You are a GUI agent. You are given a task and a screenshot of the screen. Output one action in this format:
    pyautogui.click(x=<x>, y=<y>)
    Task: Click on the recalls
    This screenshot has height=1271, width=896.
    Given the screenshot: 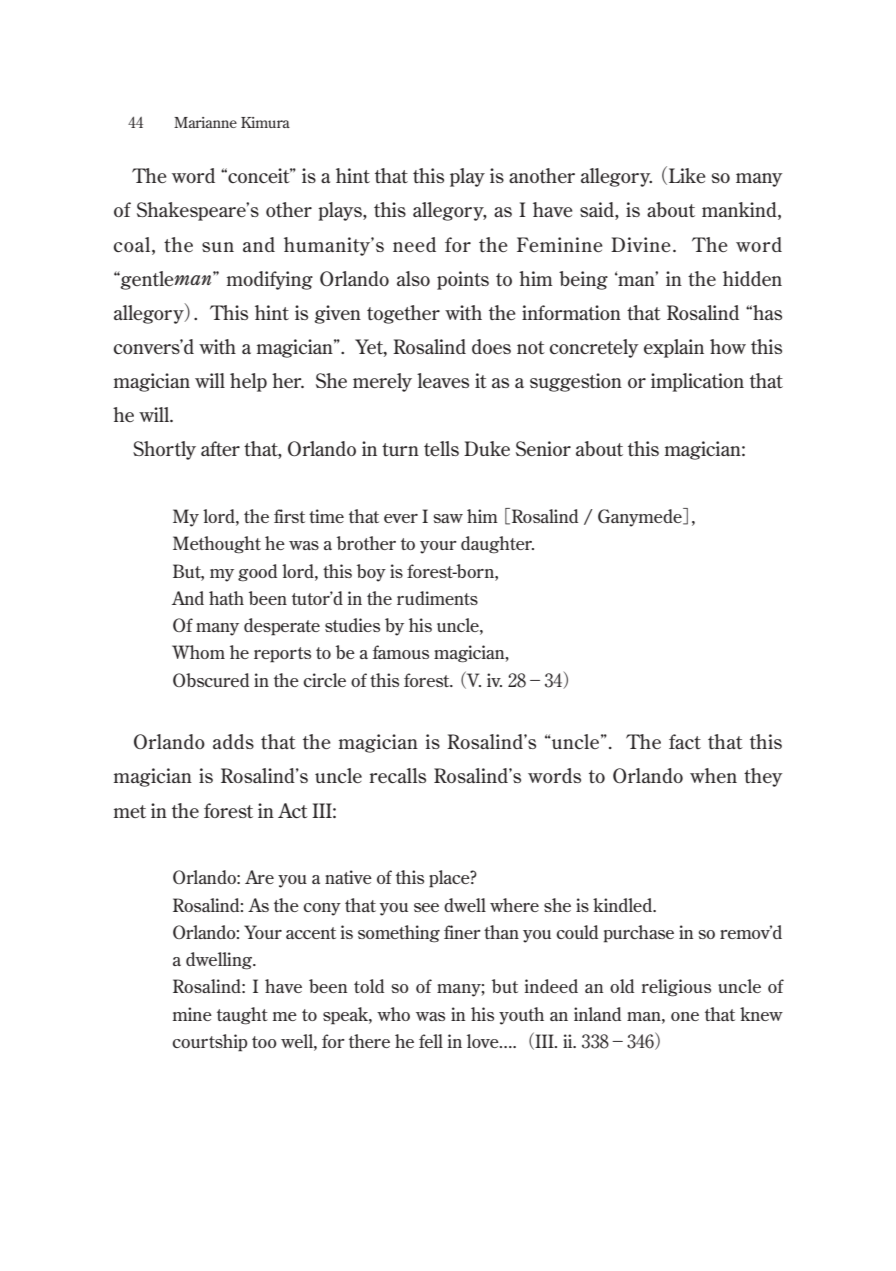 What is the action you would take?
    pyautogui.click(x=398, y=775)
